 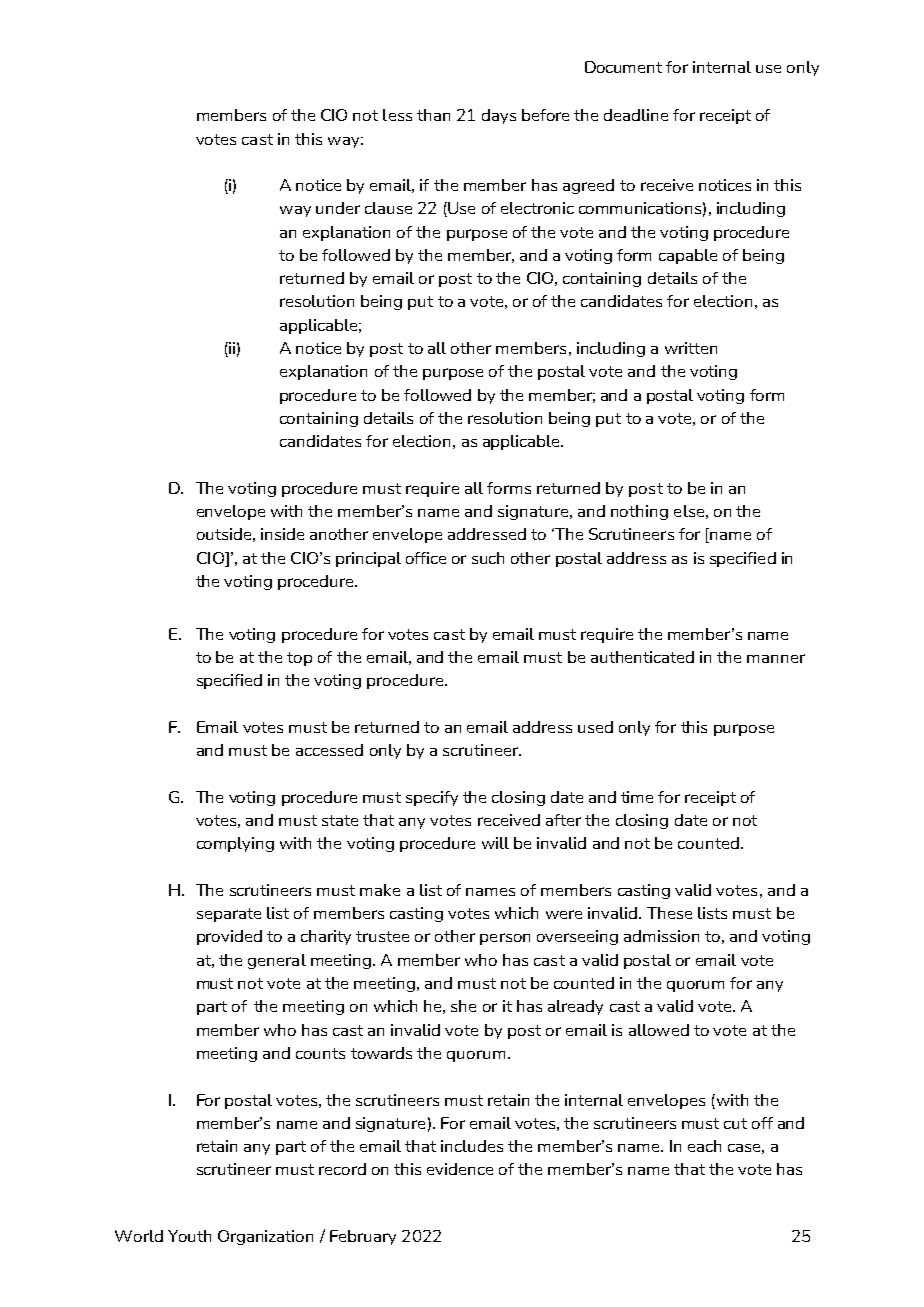 What do you see at coordinates (636, 115) in the screenshot?
I see `deadline` at bounding box center [636, 115].
